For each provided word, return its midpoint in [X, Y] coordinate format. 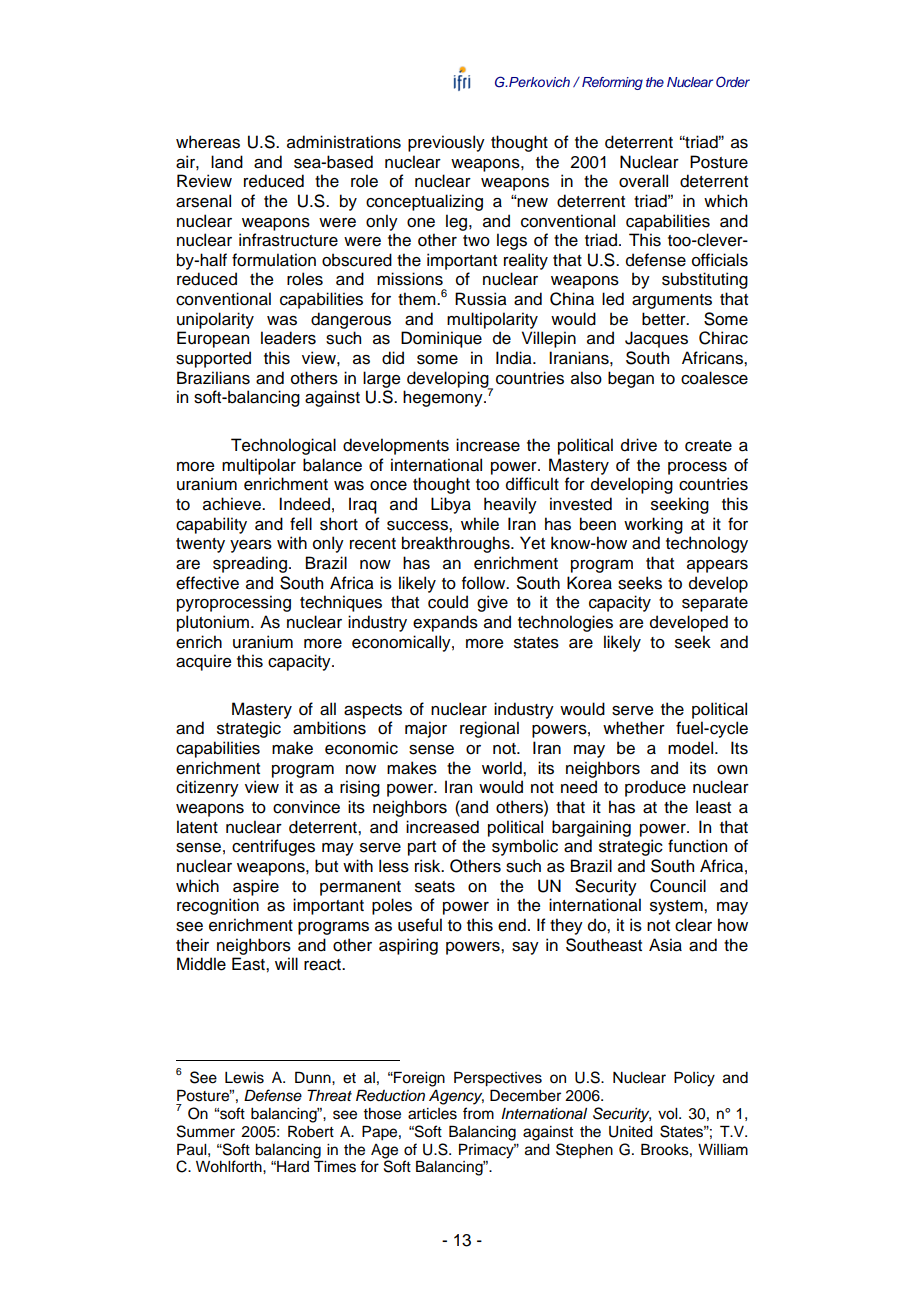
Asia [665, 945]
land [227, 162]
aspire [256, 887]
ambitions [329, 728]
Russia [481, 299]
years [251, 546]
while [480, 524]
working [653, 525]
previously [446, 143]
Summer [206, 1131]
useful [420, 925]
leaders [288, 338]
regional [489, 729]
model [692, 748]
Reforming [612, 83]
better [665, 319]
